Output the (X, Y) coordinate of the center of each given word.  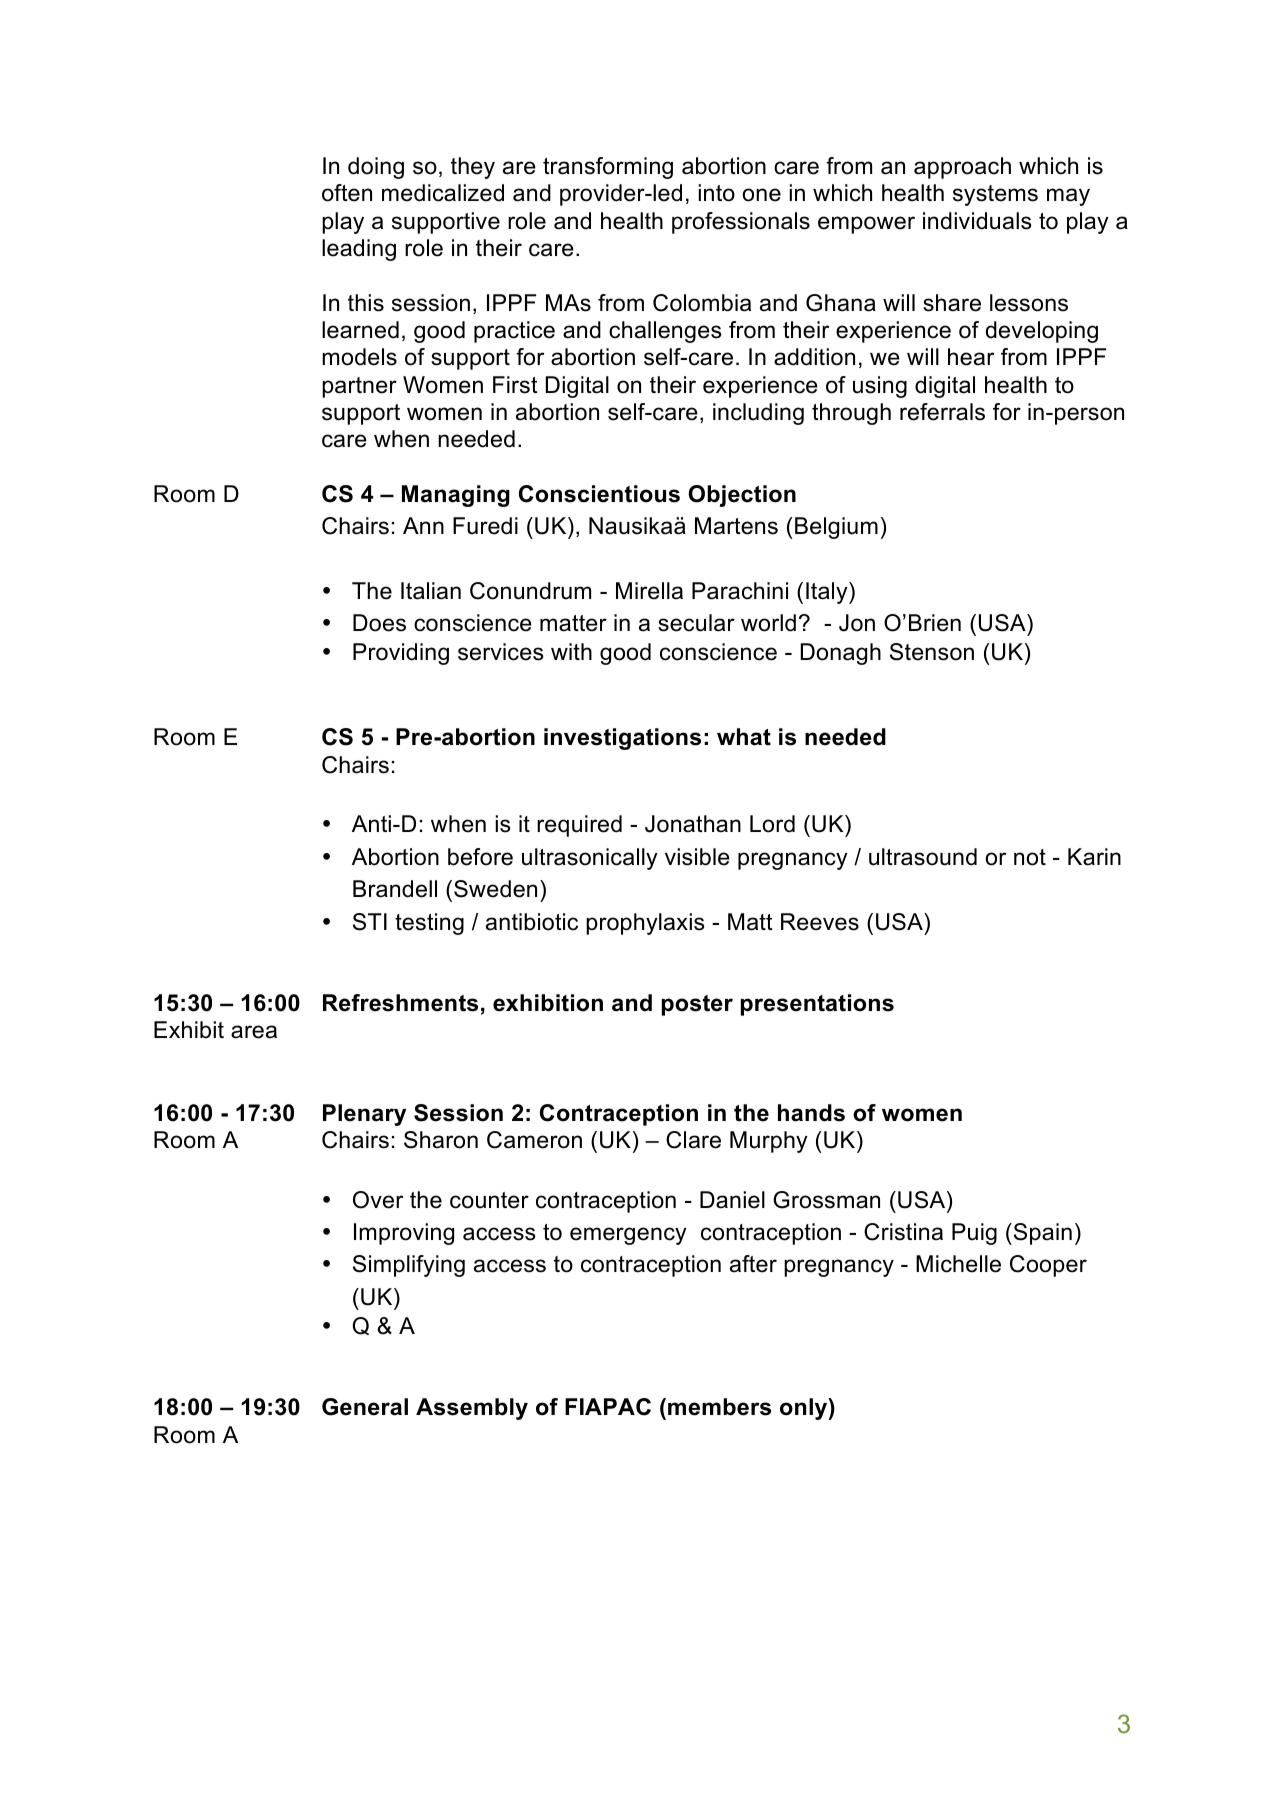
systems (995, 195)
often (347, 193)
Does (379, 623)
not (1030, 857)
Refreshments (400, 1003)
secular (696, 623)
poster (697, 1005)
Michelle (958, 1264)
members (719, 1407)
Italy (828, 593)
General (365, 1407)
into (716, 193)
